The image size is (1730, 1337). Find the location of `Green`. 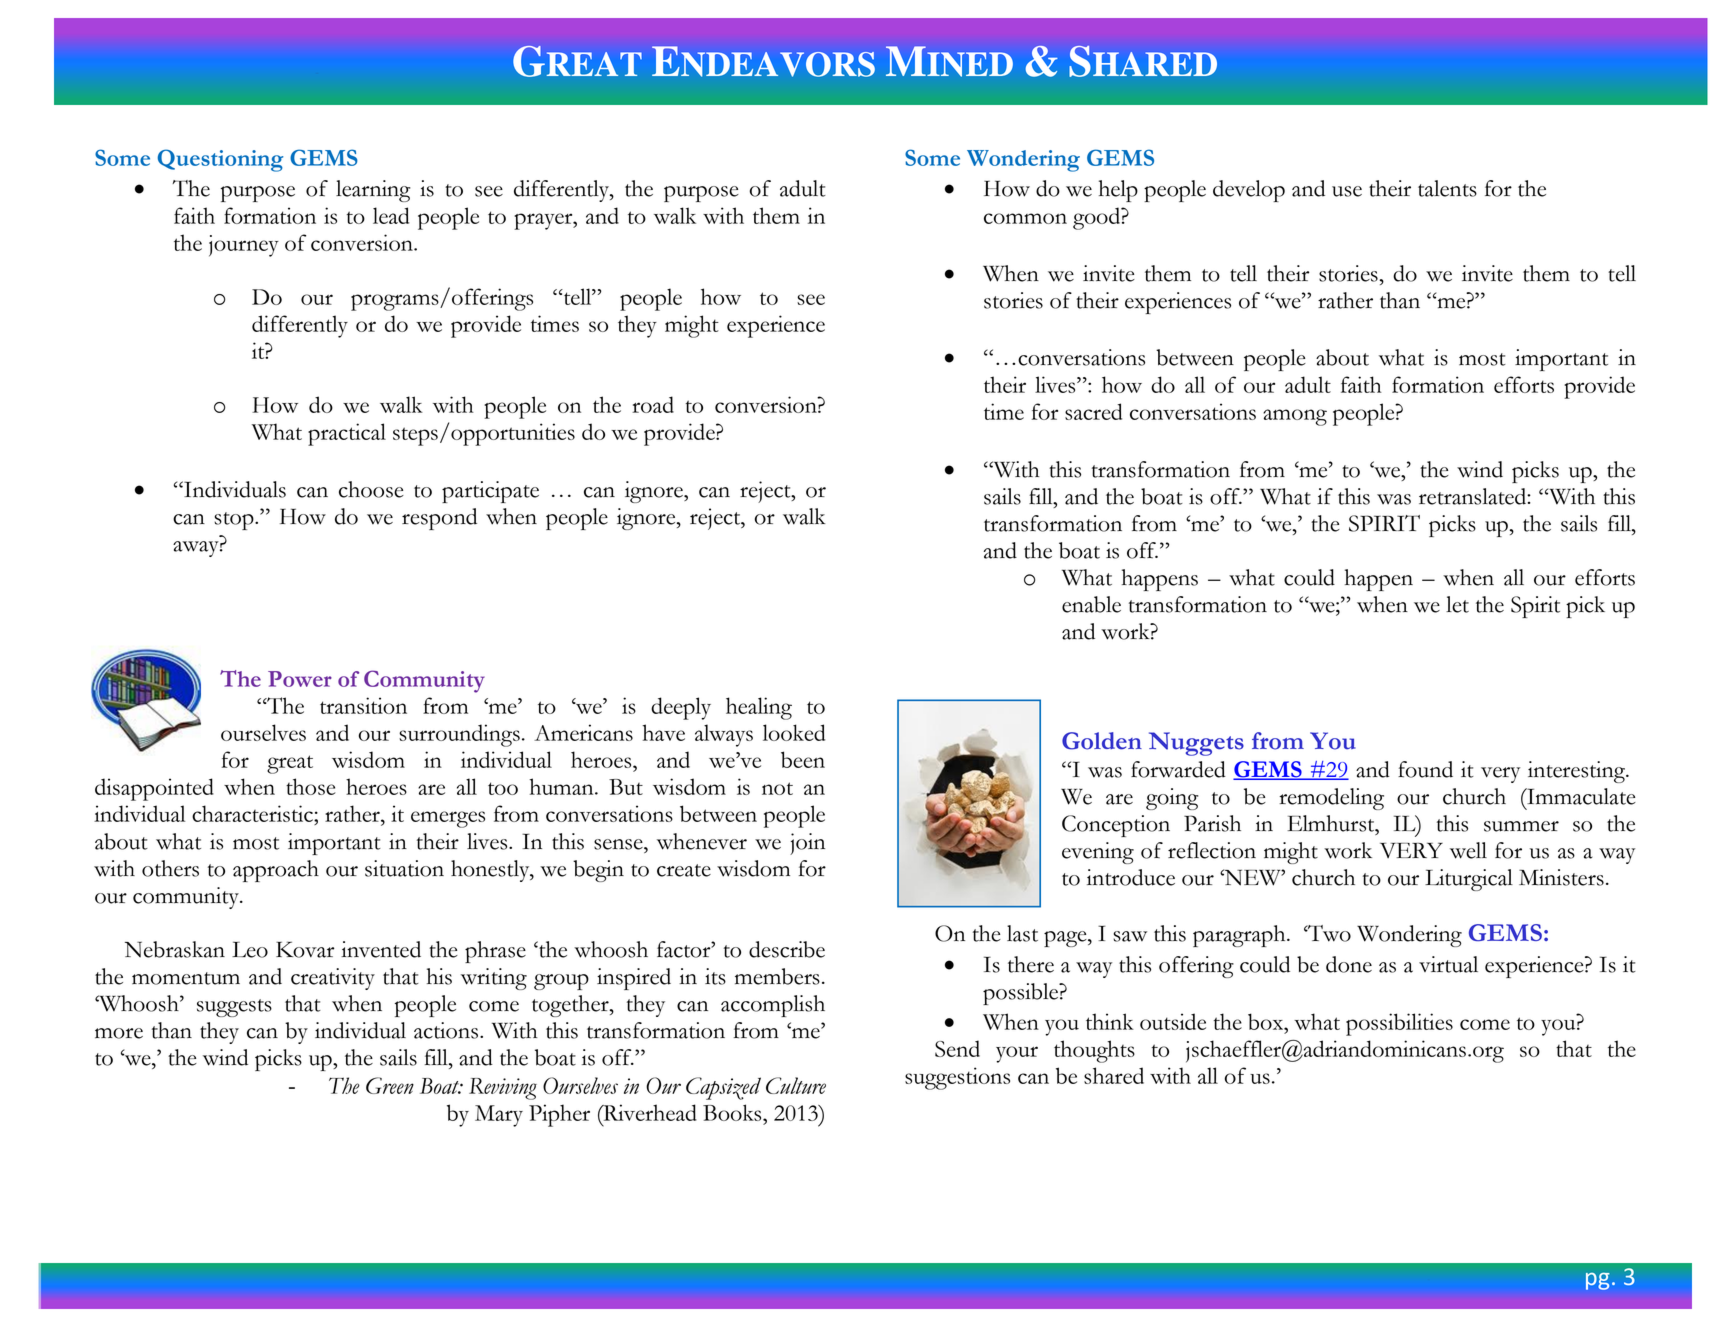

Green is located at coordinates (390, 1085).
